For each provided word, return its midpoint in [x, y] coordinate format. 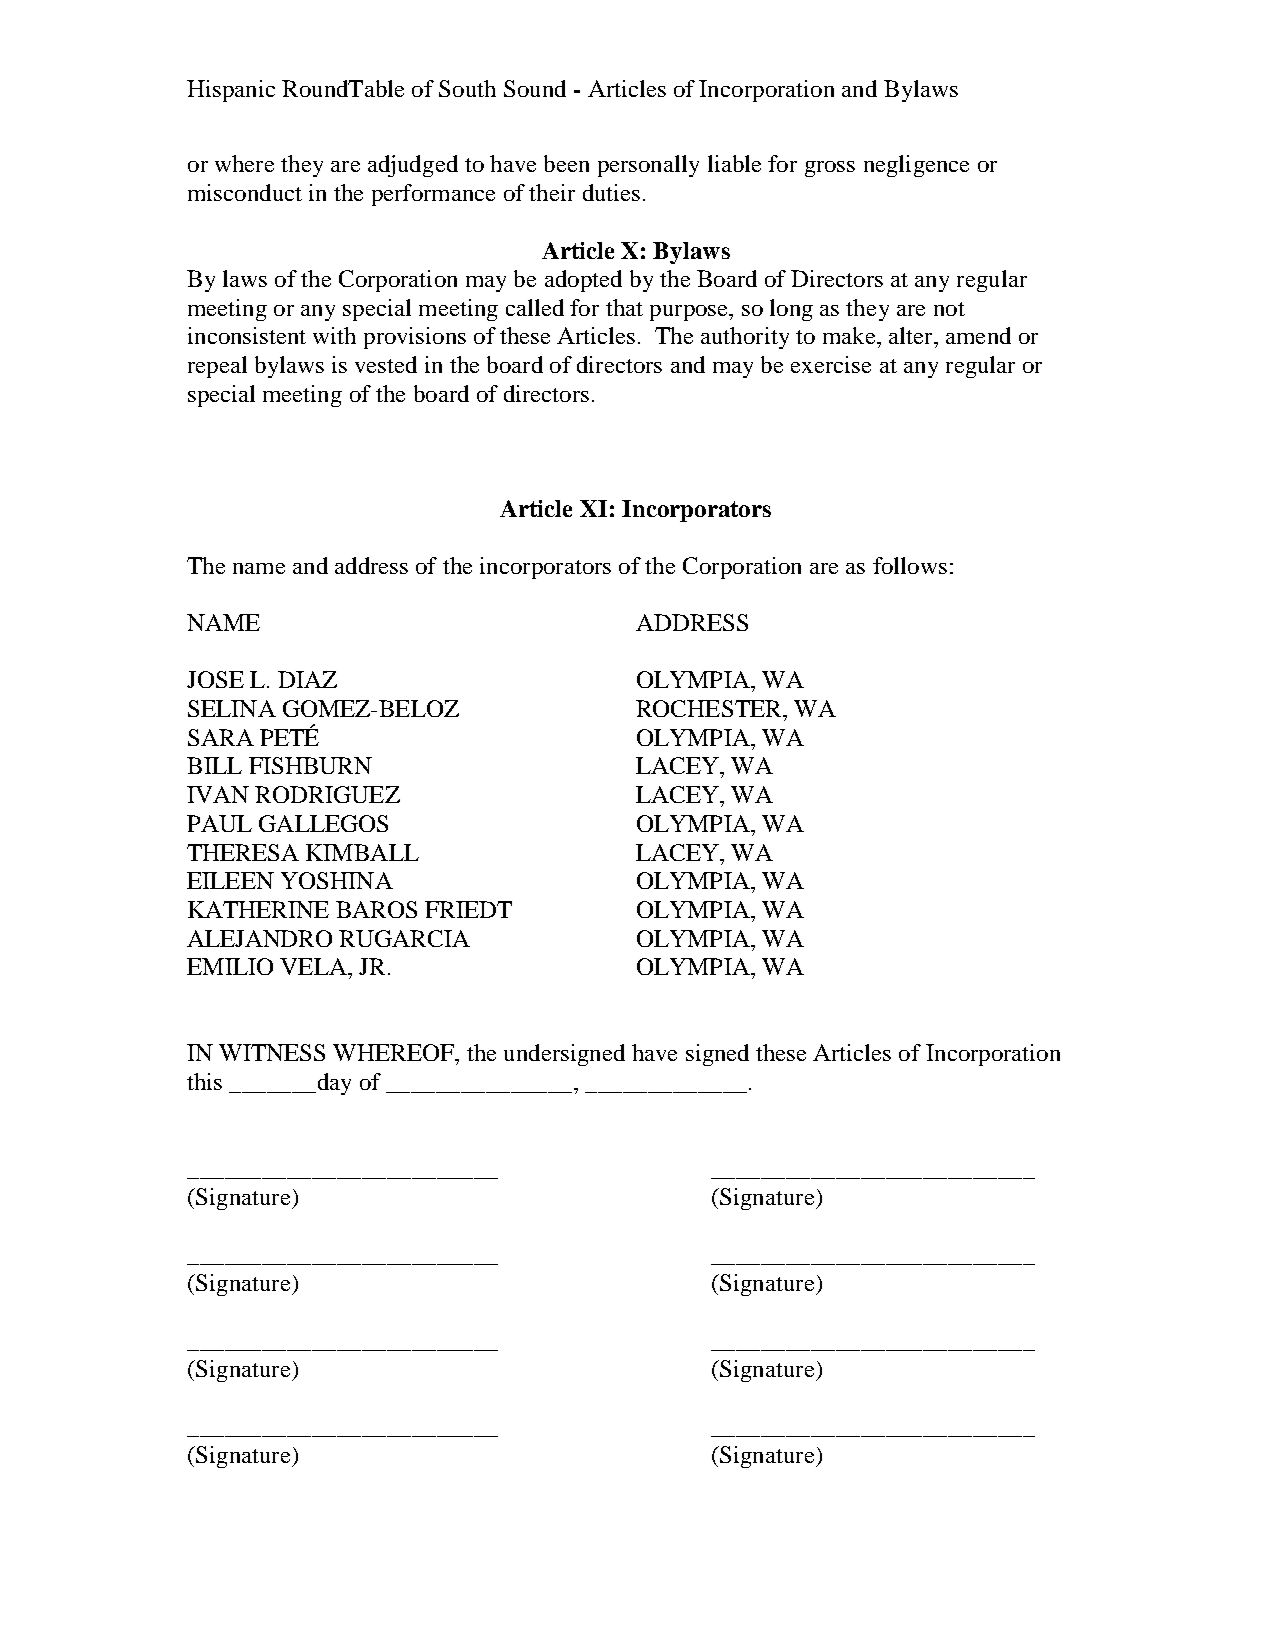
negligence [916, 166]
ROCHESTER [710, 708]
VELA [314, 966]
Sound [535, 88]
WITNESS [272, 1052]
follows [910, 565]
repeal [217, 367]
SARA [221, 737]
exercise [831, 364]
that [624, 307]
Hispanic [231, 91]
